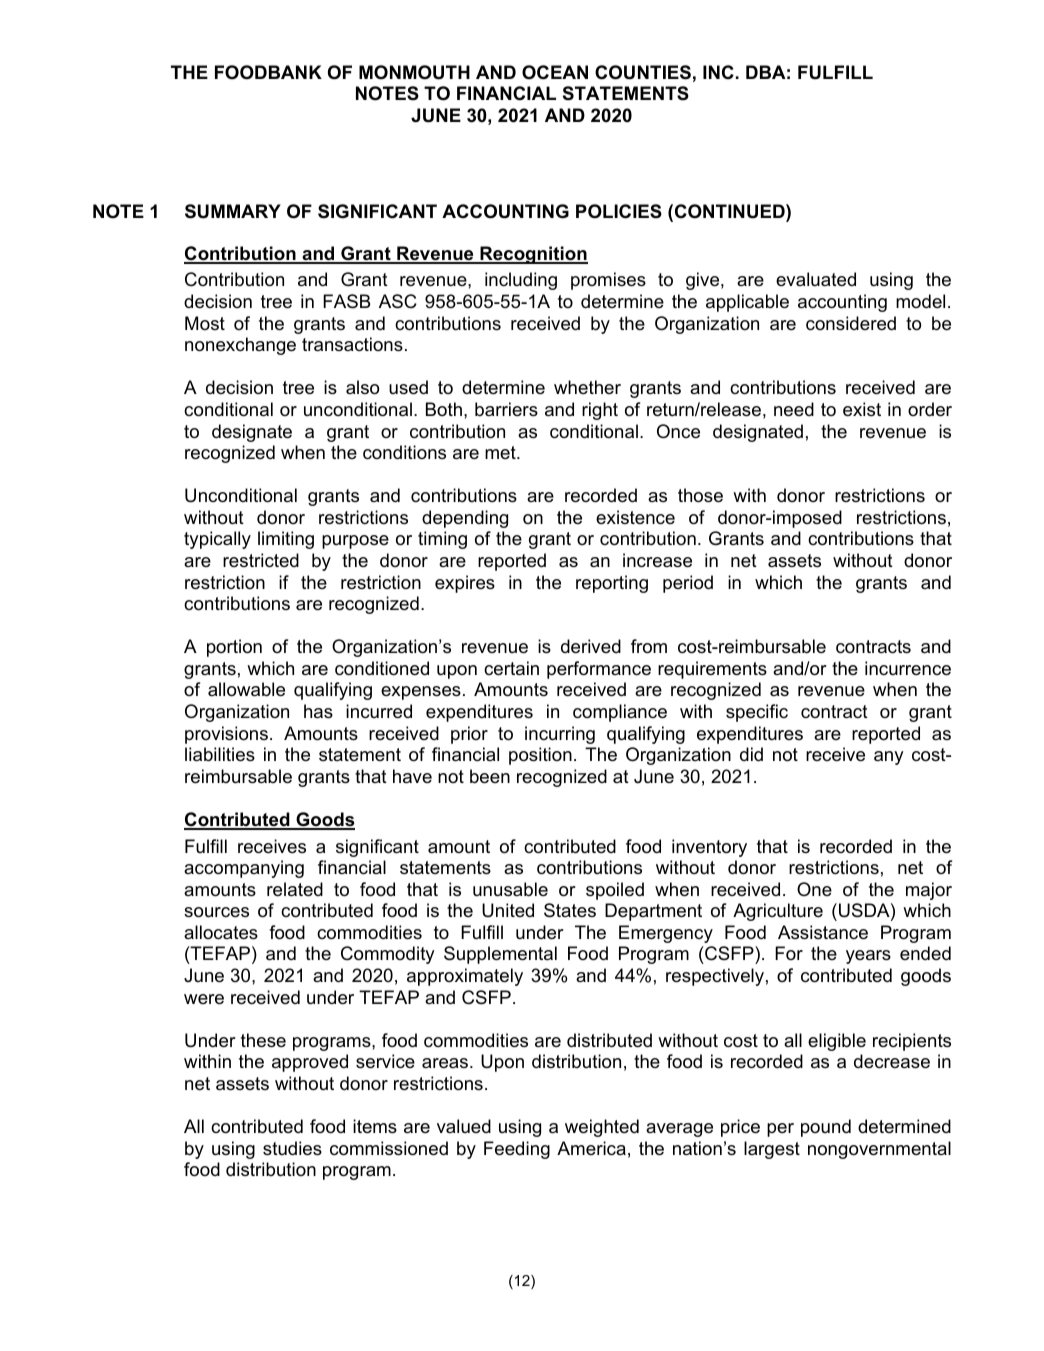 This page has height=1351, width=1044. I want to click on those, so click(700, 495).
